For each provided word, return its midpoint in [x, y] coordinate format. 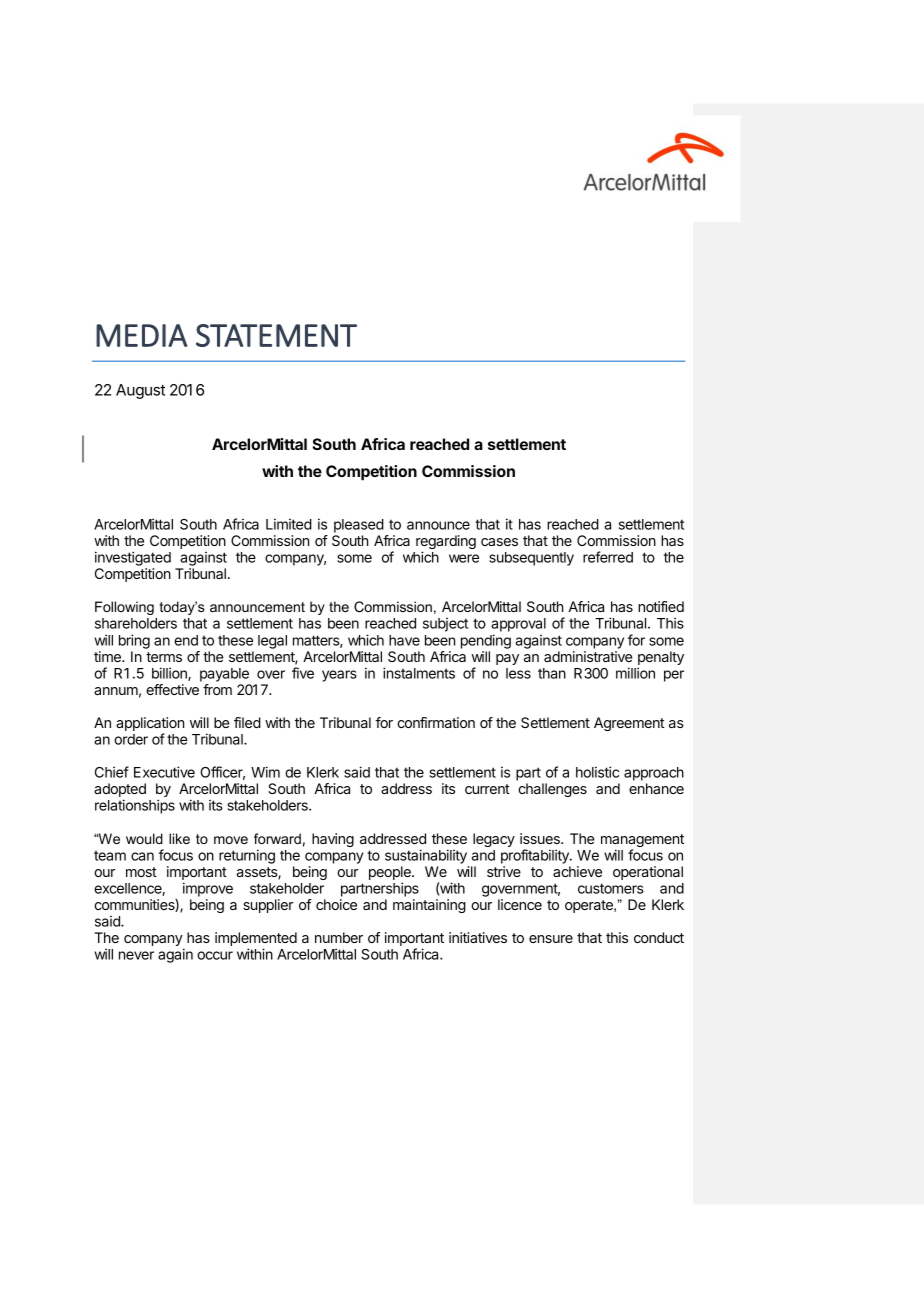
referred [608, 557]
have [404, 640]
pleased [359, 526]
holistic [597, 772]
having [333, 840]
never [136, 955]
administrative [588, 656]
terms [164, 657]
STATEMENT [276, 335]
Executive [164, 772]
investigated [133, 560]
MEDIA [141, 335]
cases [499, 542]
